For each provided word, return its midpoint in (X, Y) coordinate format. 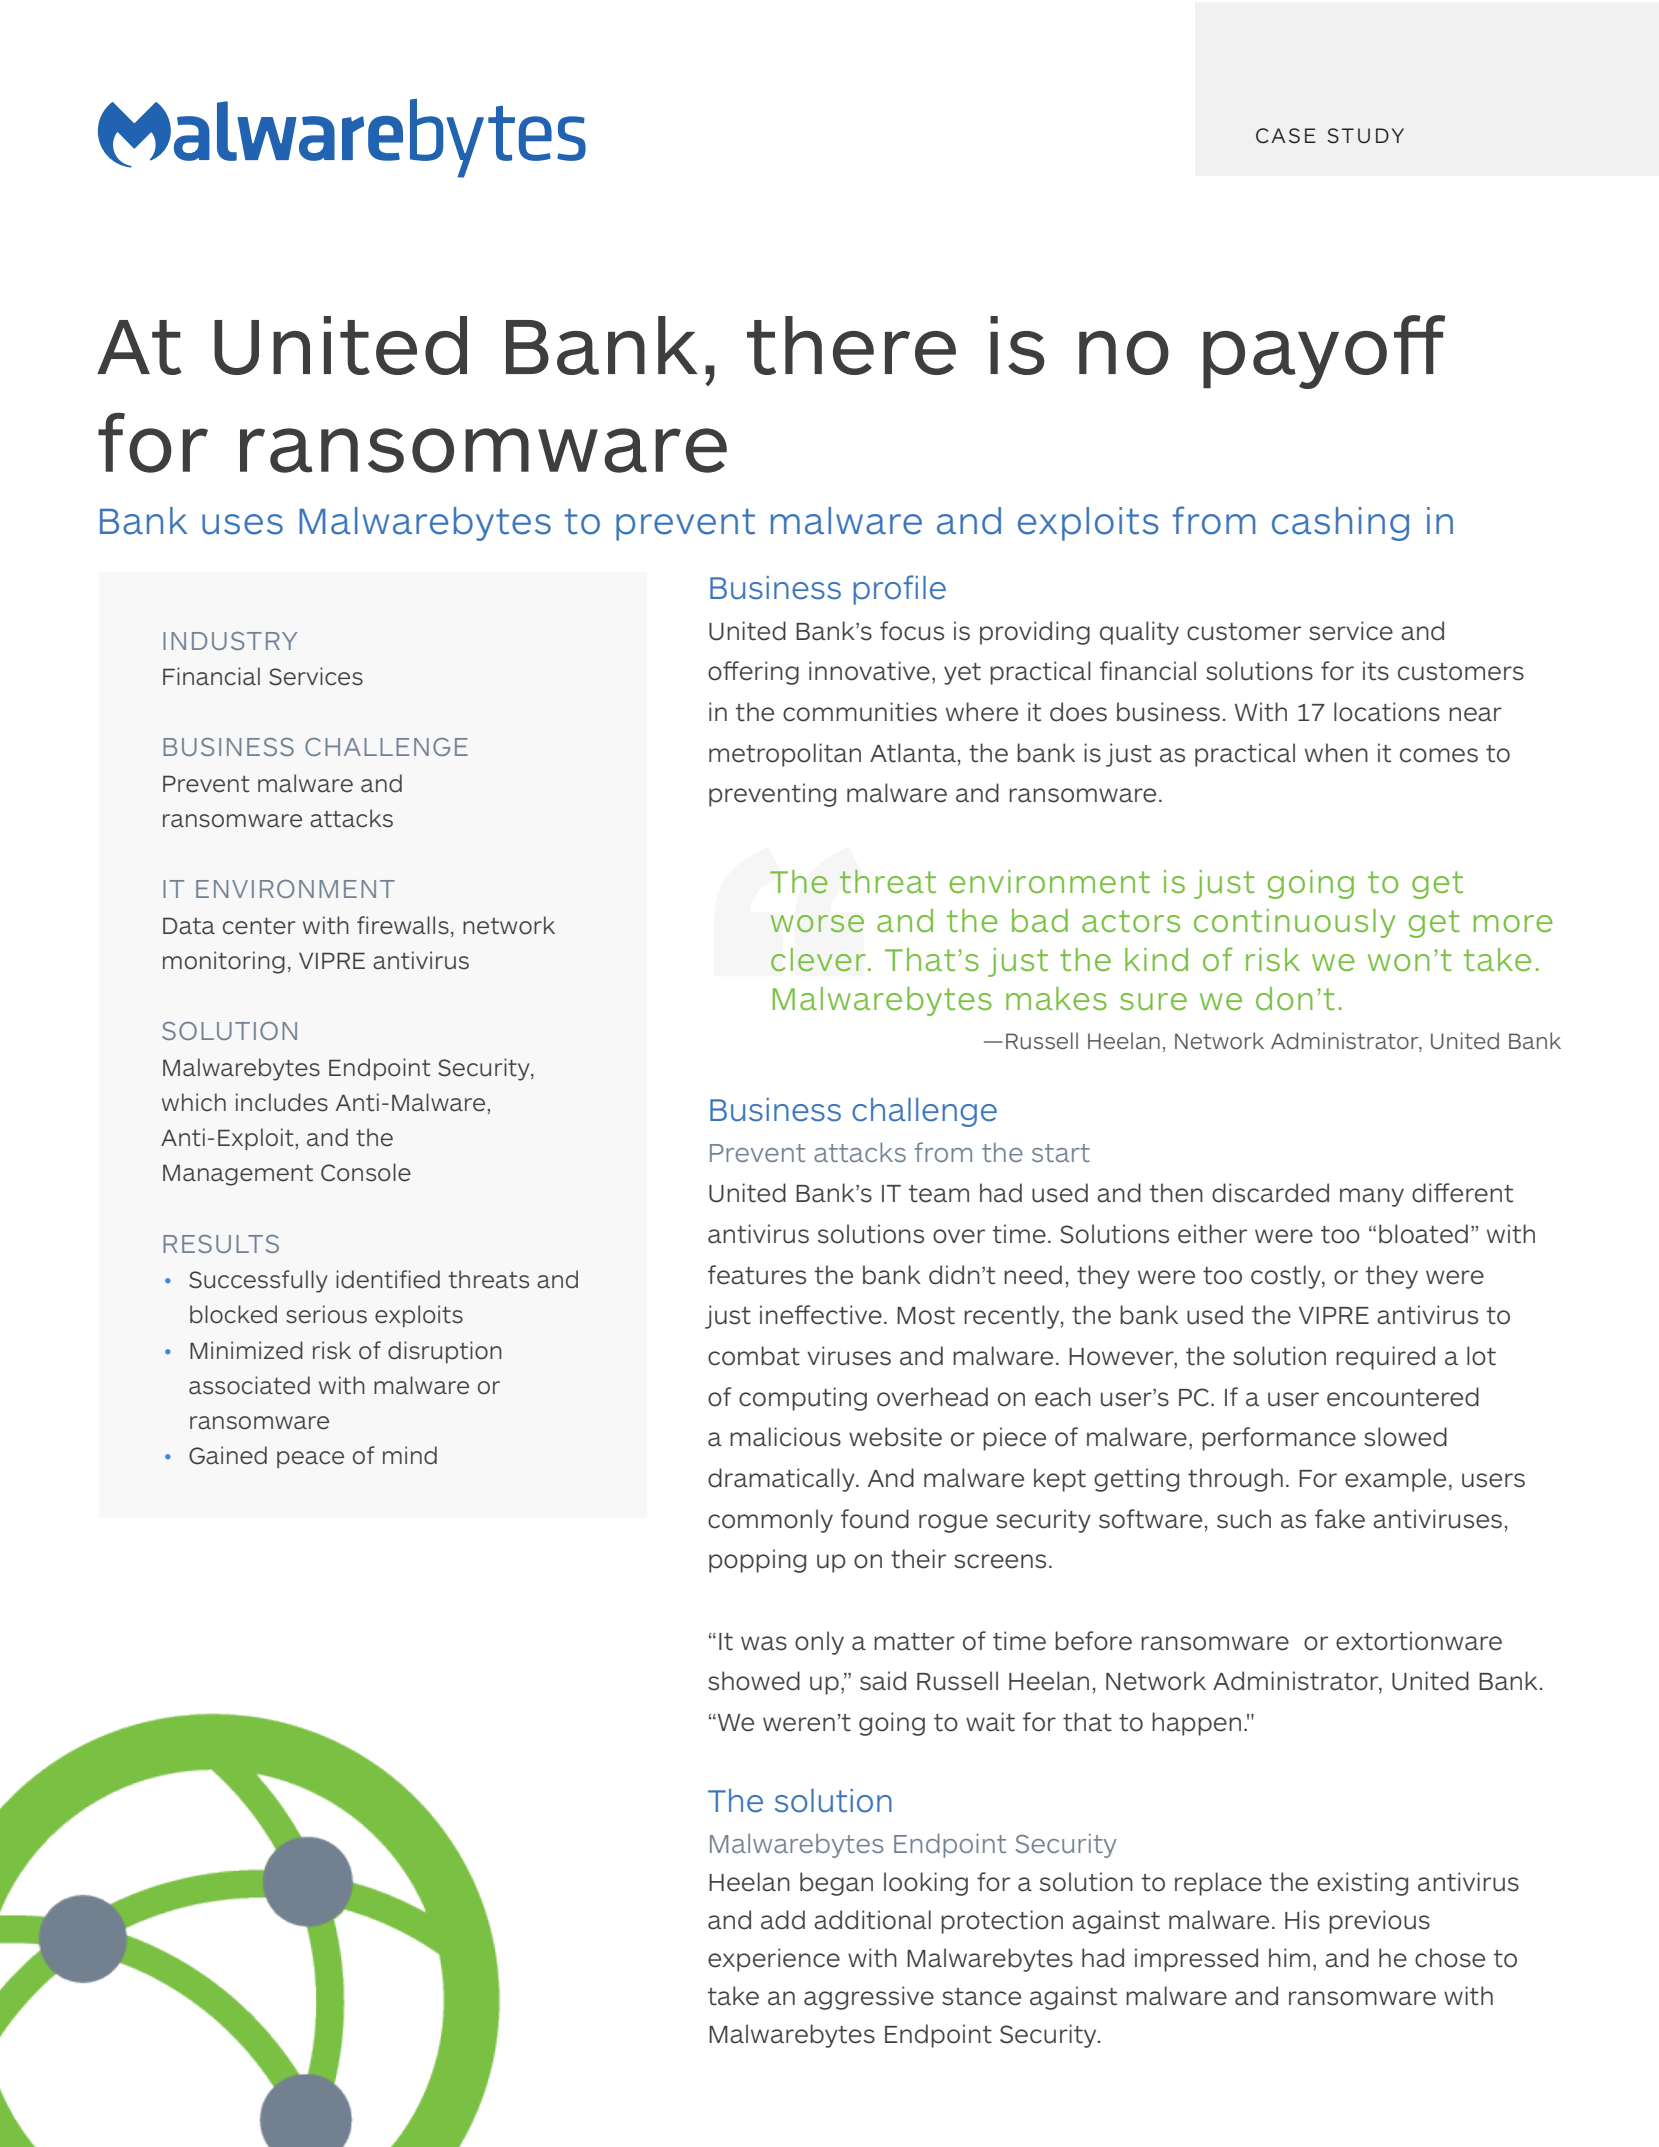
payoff (1324, 352)
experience (774, 1960)
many (1372, 1197)
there (851, 345)
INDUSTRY (230, 641)
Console (366, 1172)
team (939, 1194)
